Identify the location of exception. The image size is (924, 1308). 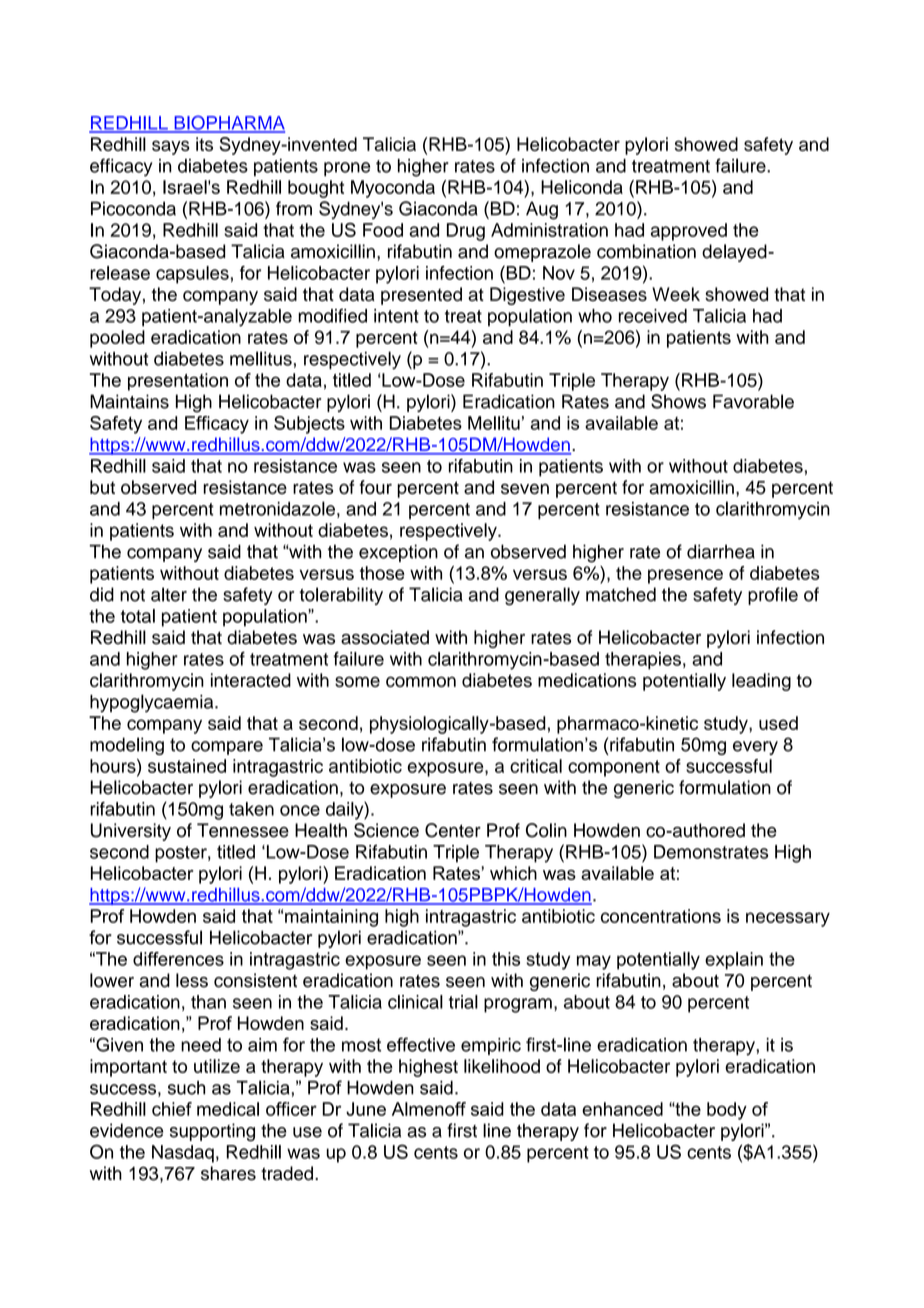
(398, 553).
